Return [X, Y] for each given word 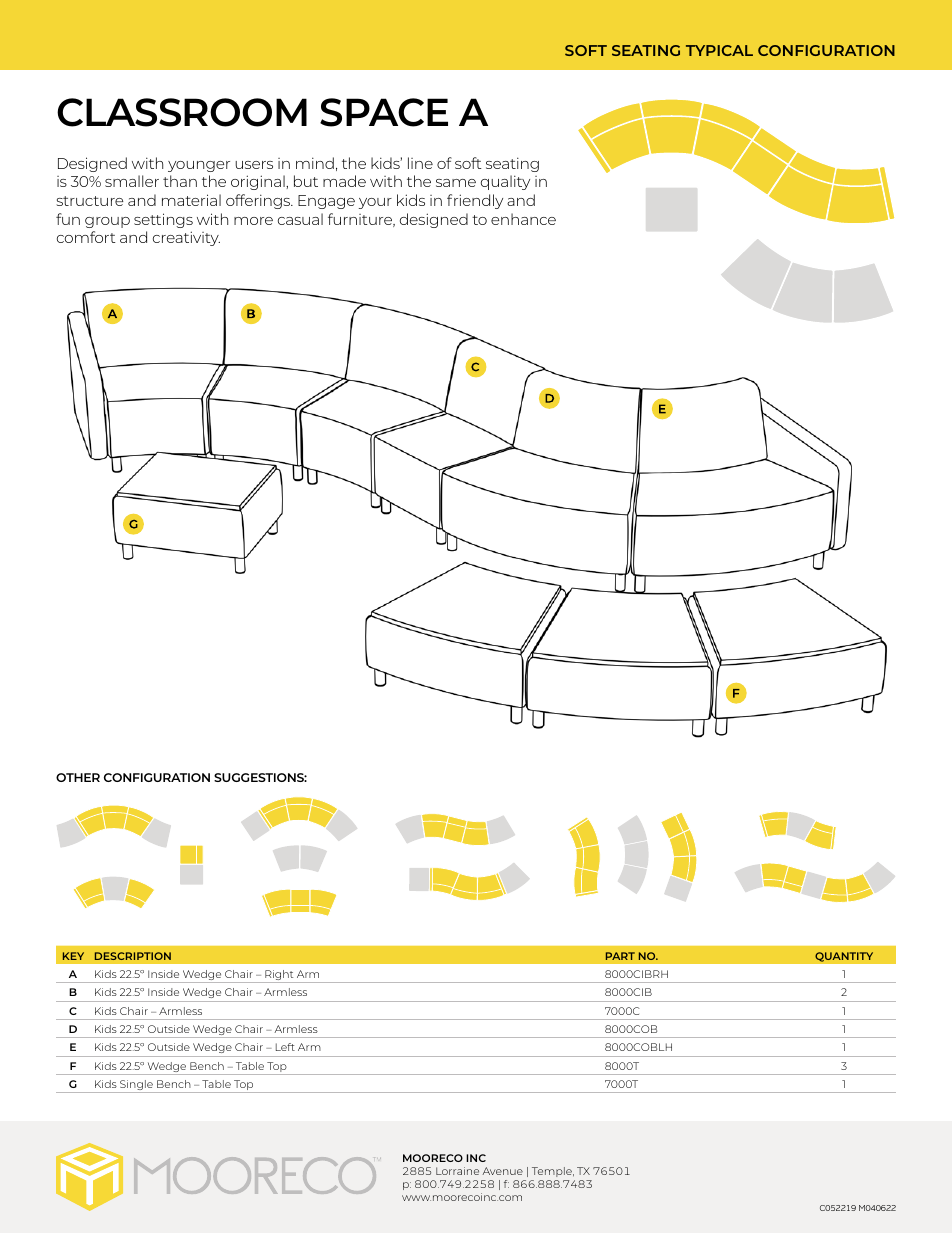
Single [136, 1086]
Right [279, 976]
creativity [186, 238]
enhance [523, 219]
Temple [553, 1172]
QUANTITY [844, 957]
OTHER [78, 777]
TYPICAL [719, 50]
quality [505, 182]
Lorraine [457, 1171]
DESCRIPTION [133, 956]
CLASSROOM [182, 112]
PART [620, 956]
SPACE [384, 112]
